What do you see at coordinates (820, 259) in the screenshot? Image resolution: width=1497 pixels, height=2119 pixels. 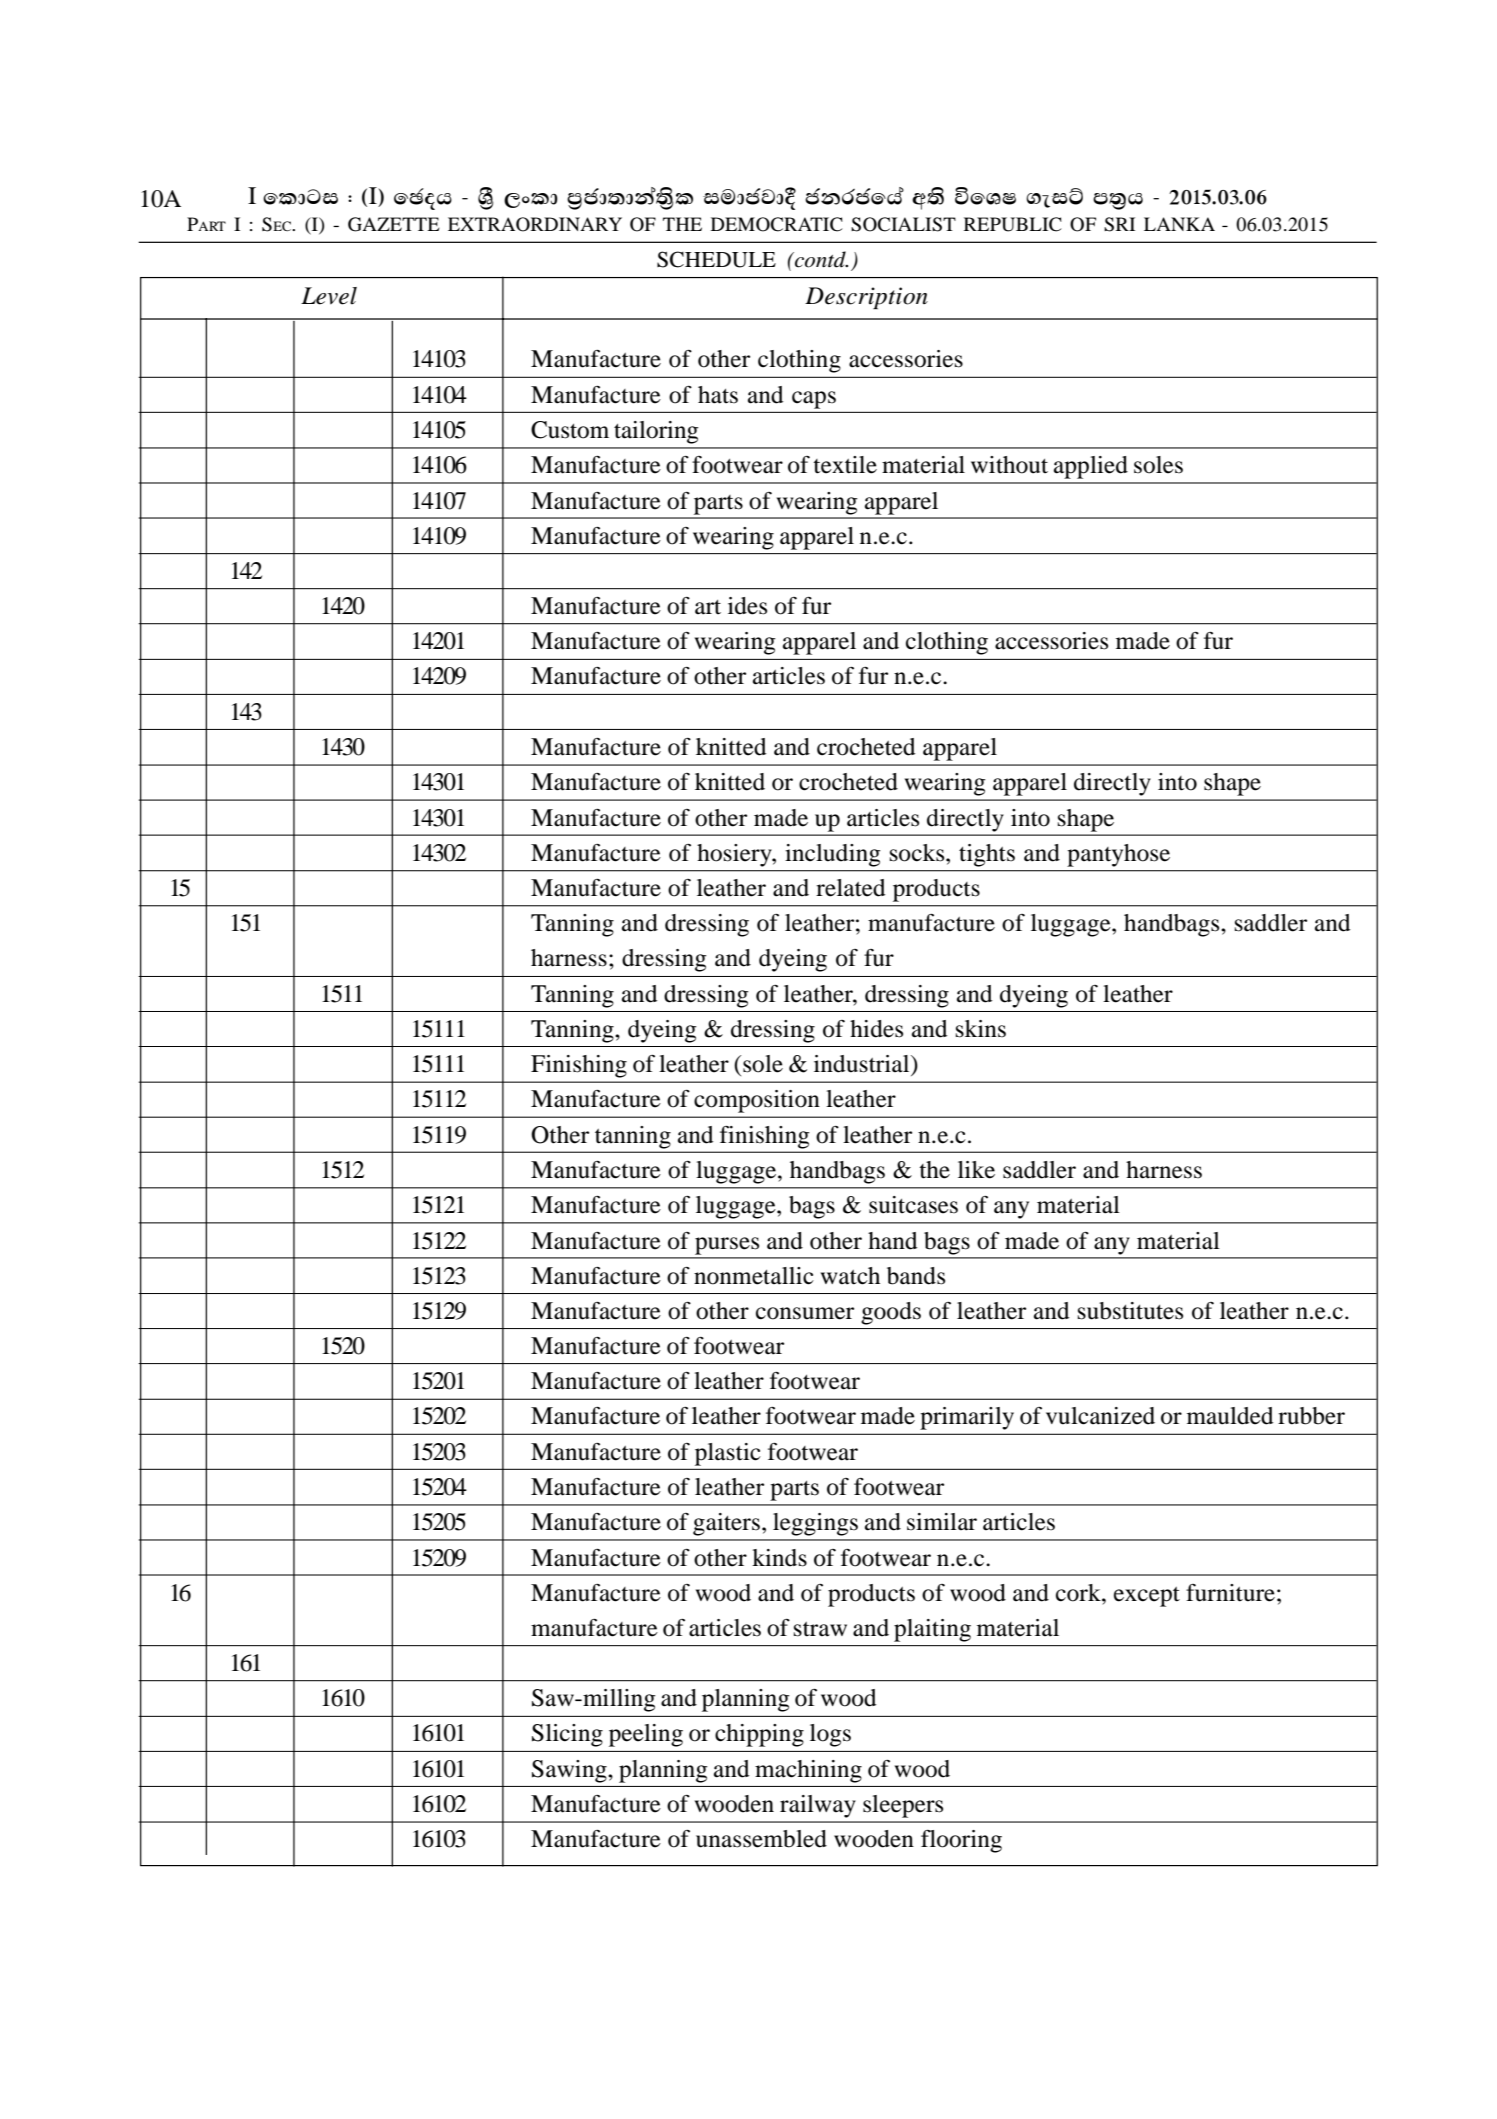 I see `contd` at bounding box center [820, 259].
